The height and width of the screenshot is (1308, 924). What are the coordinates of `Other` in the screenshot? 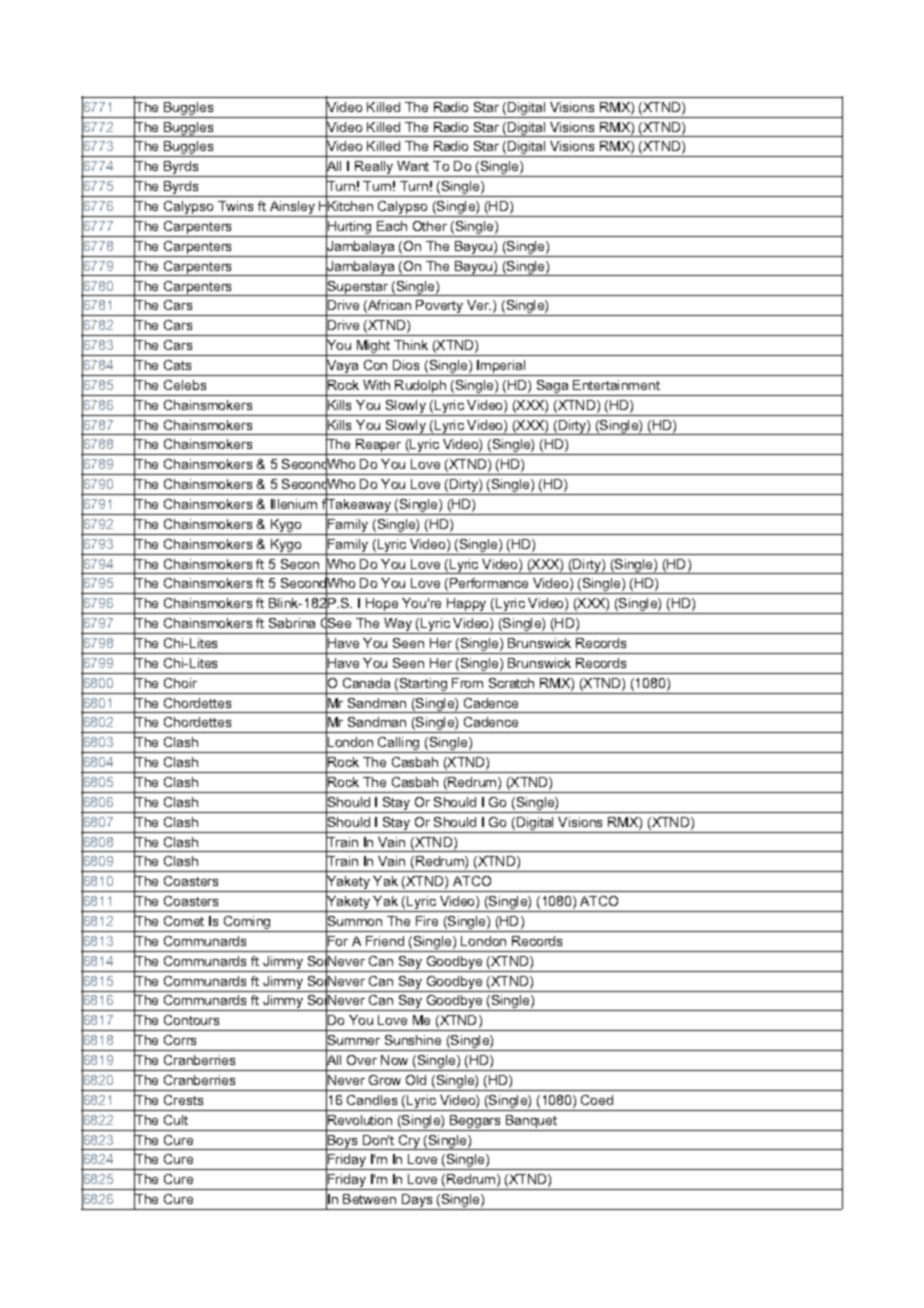 It's located at (430, 226).
